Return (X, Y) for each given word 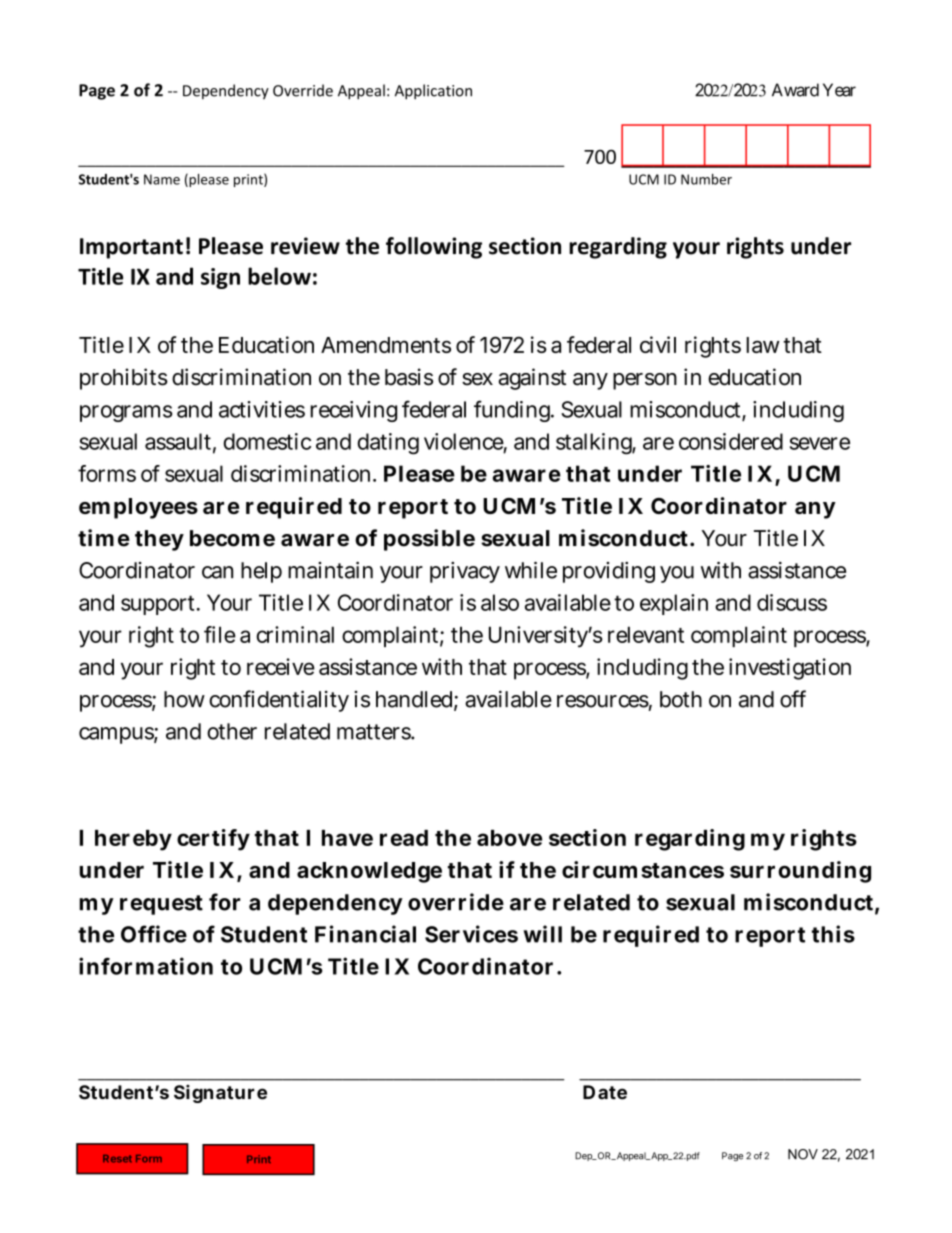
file (220, 634)
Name (162, 179)
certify (213, 840)
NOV (803, 1154)
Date (605, 1092)
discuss (792, 602)
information (146, 966)
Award (795, 90)
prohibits (124, 379)
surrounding (800, 872)
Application (433, 92)
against (532, 379)
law (763, 345)
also (500, 602)
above (509, 838)
